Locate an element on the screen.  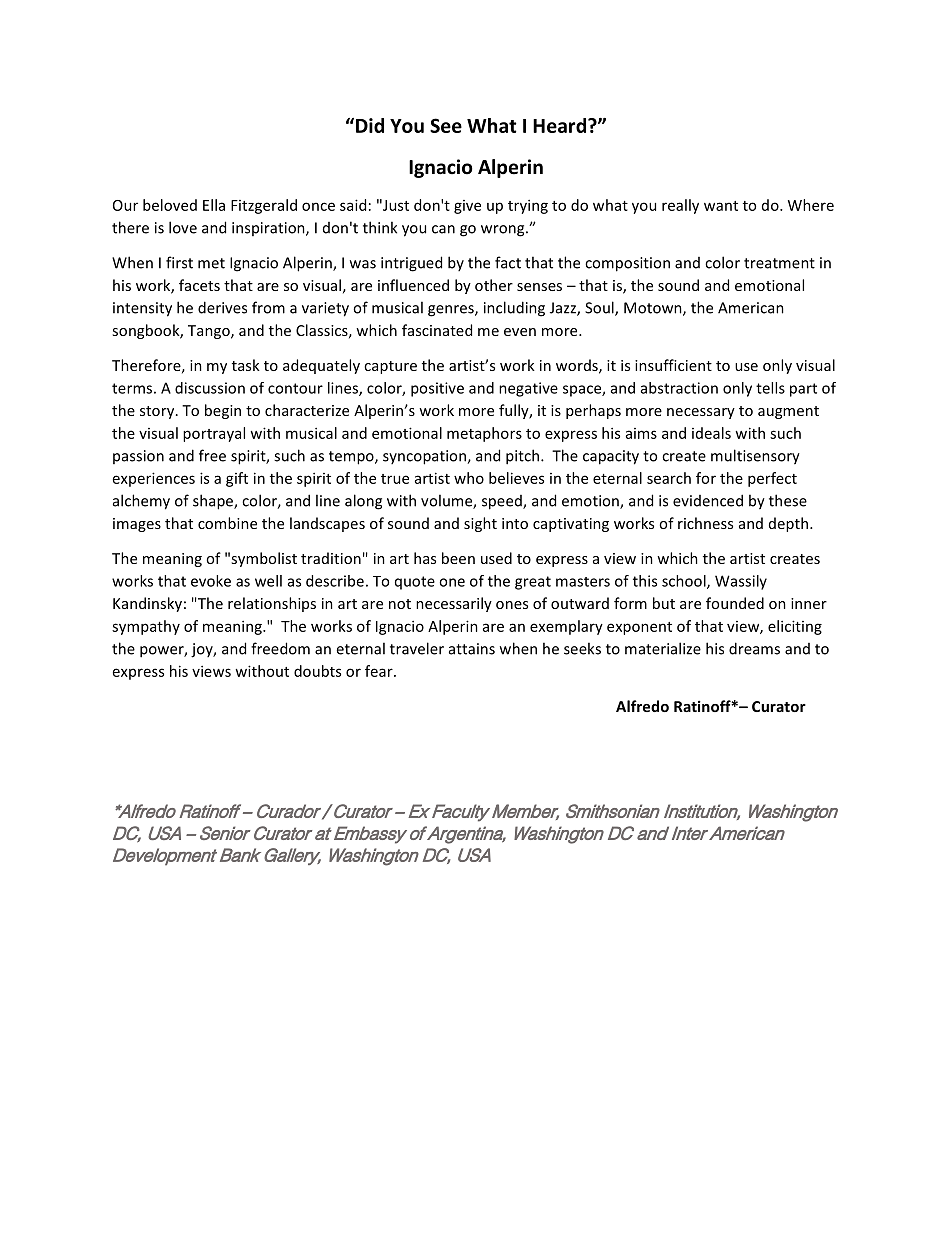
Heard is located at coordinates (559, 125).
